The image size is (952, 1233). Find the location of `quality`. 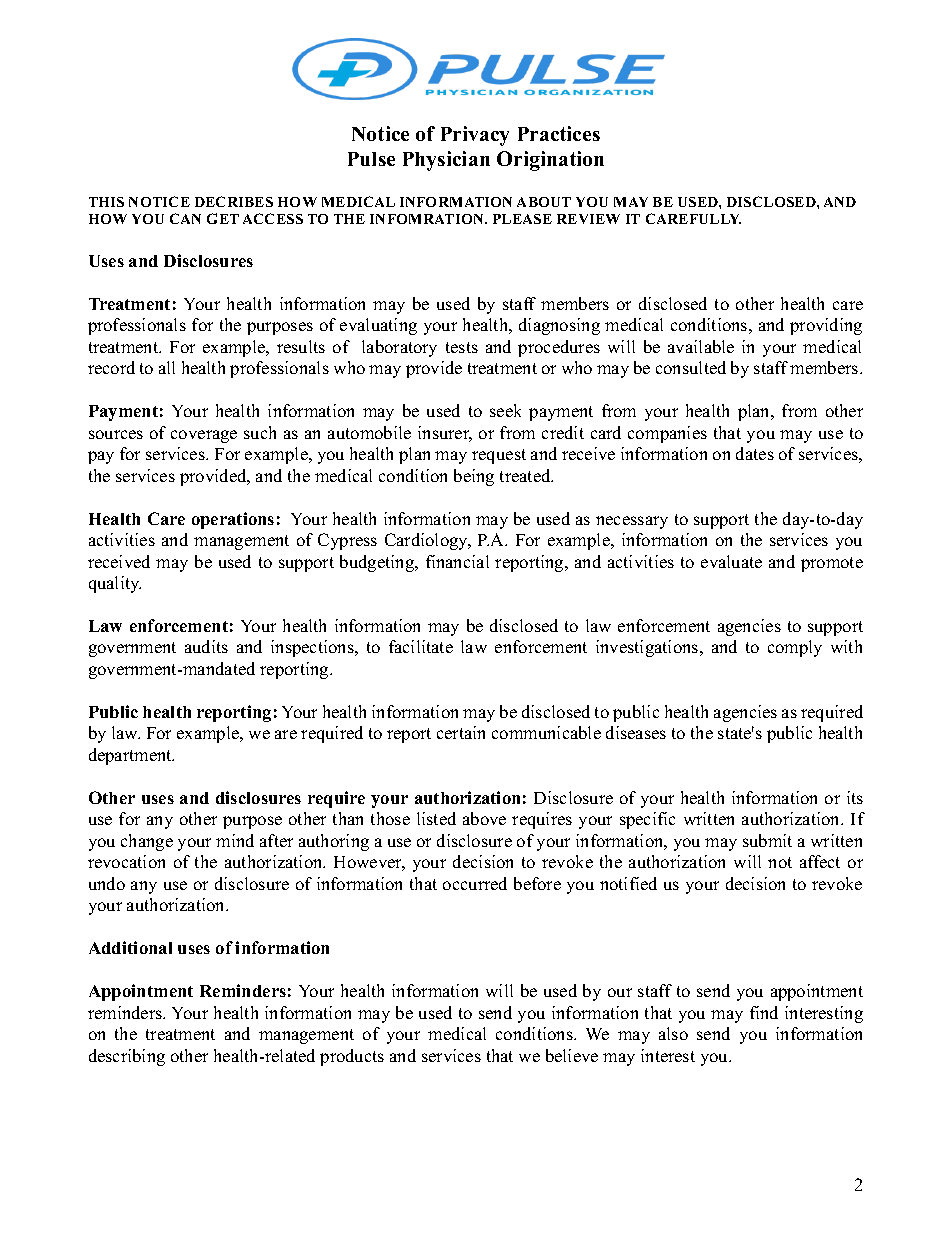

quality is located at coordinates (115, 584).
